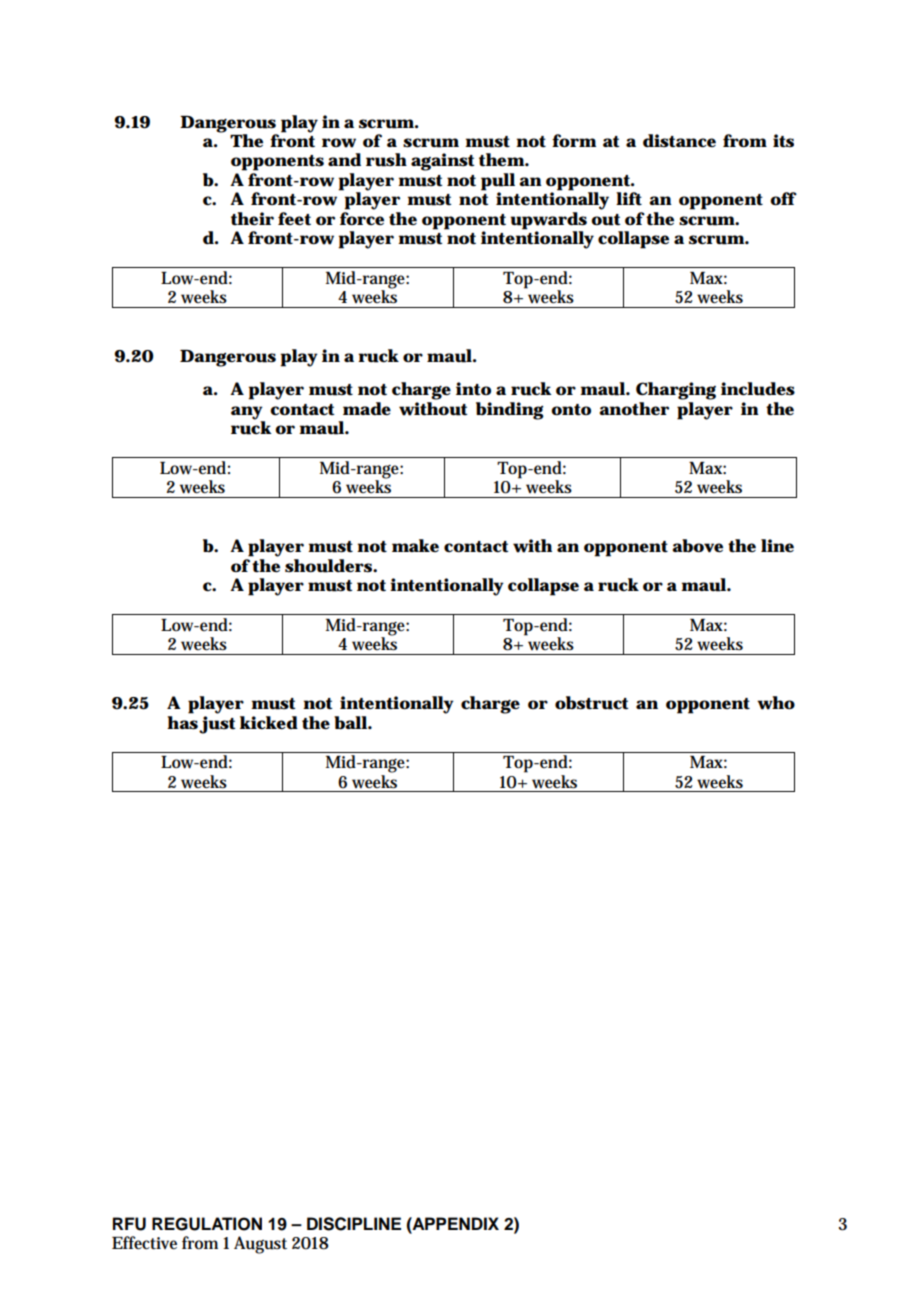 This screenshot has width=924, height=1308. What do you see at coordinates (207, 1224) in the screenshot?
I see `REGULATION` at bounding box center [207, 1224].
